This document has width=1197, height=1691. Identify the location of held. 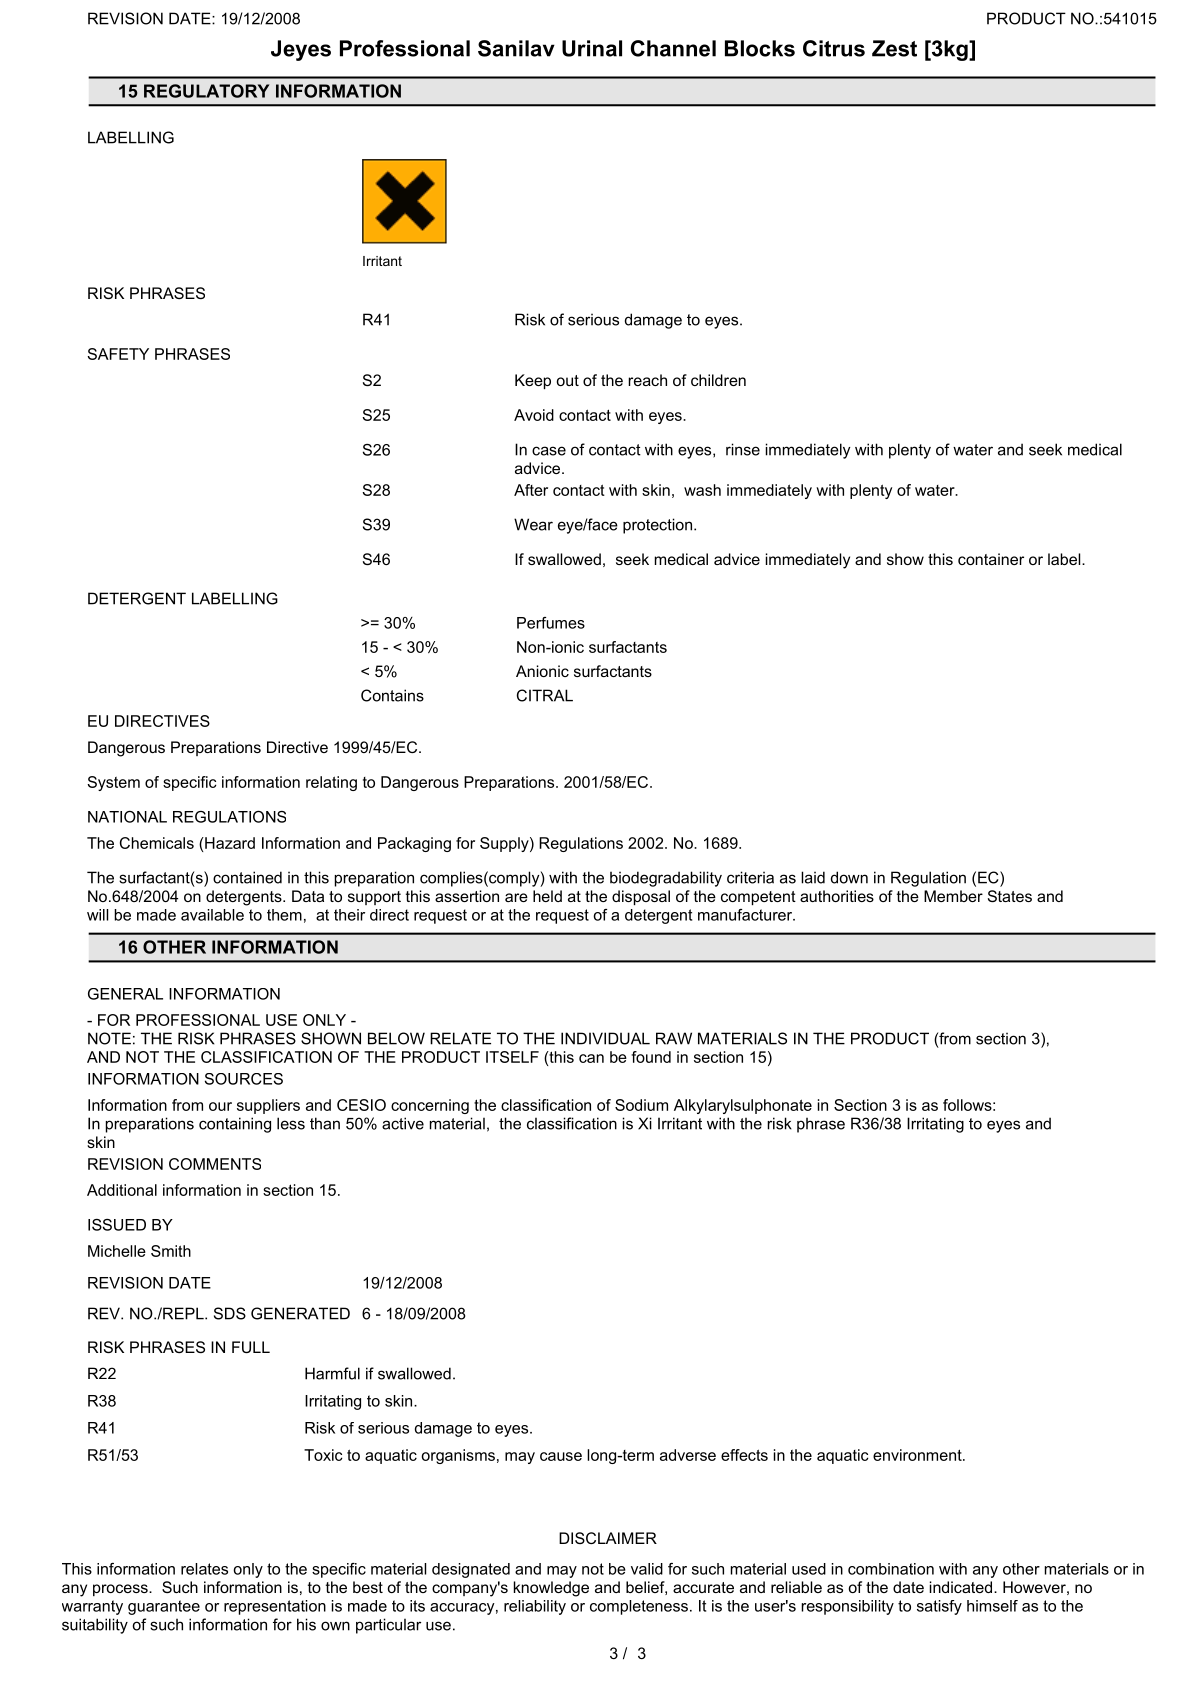
(547, 896).
